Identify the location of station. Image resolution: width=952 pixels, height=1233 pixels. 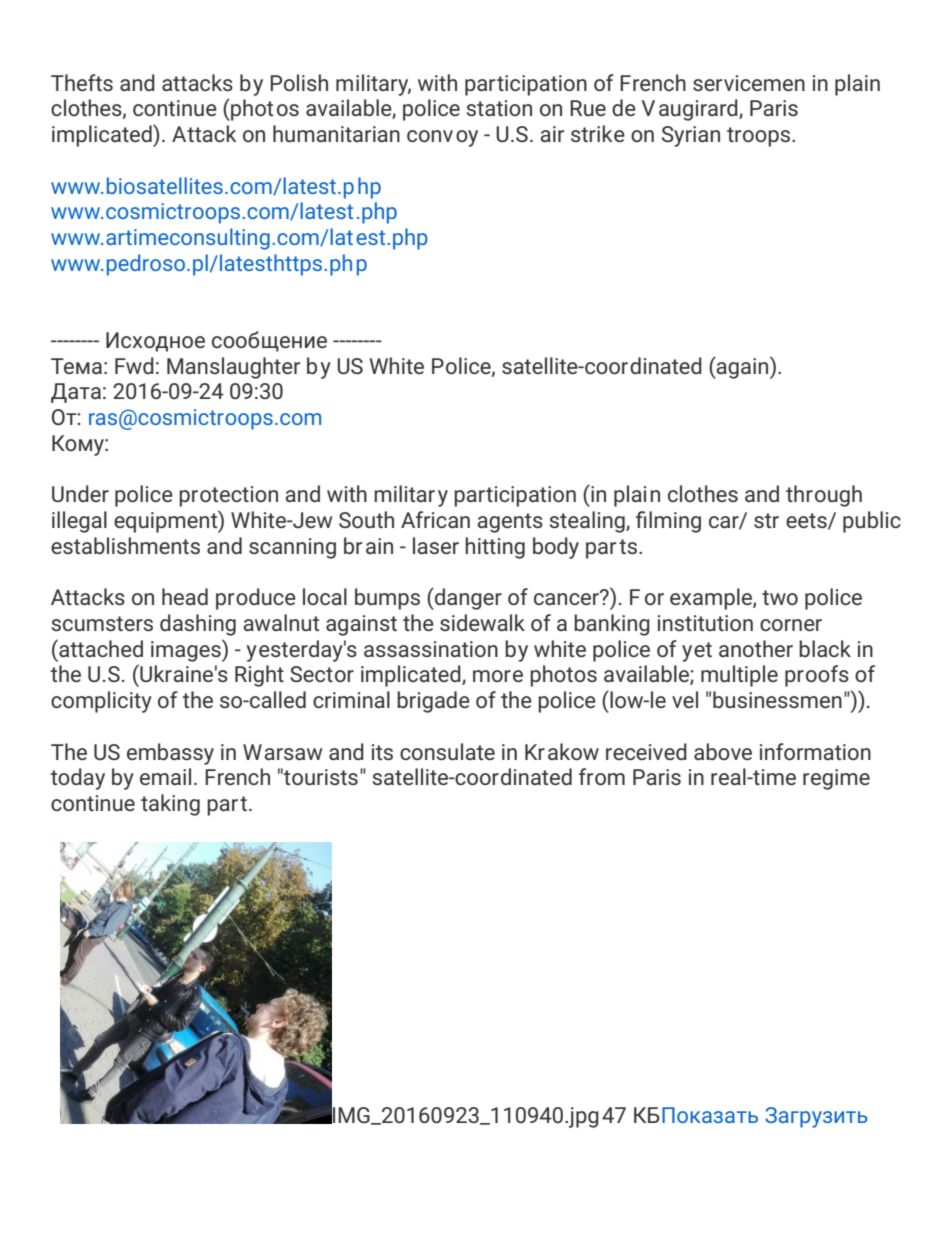
(499, 108).
